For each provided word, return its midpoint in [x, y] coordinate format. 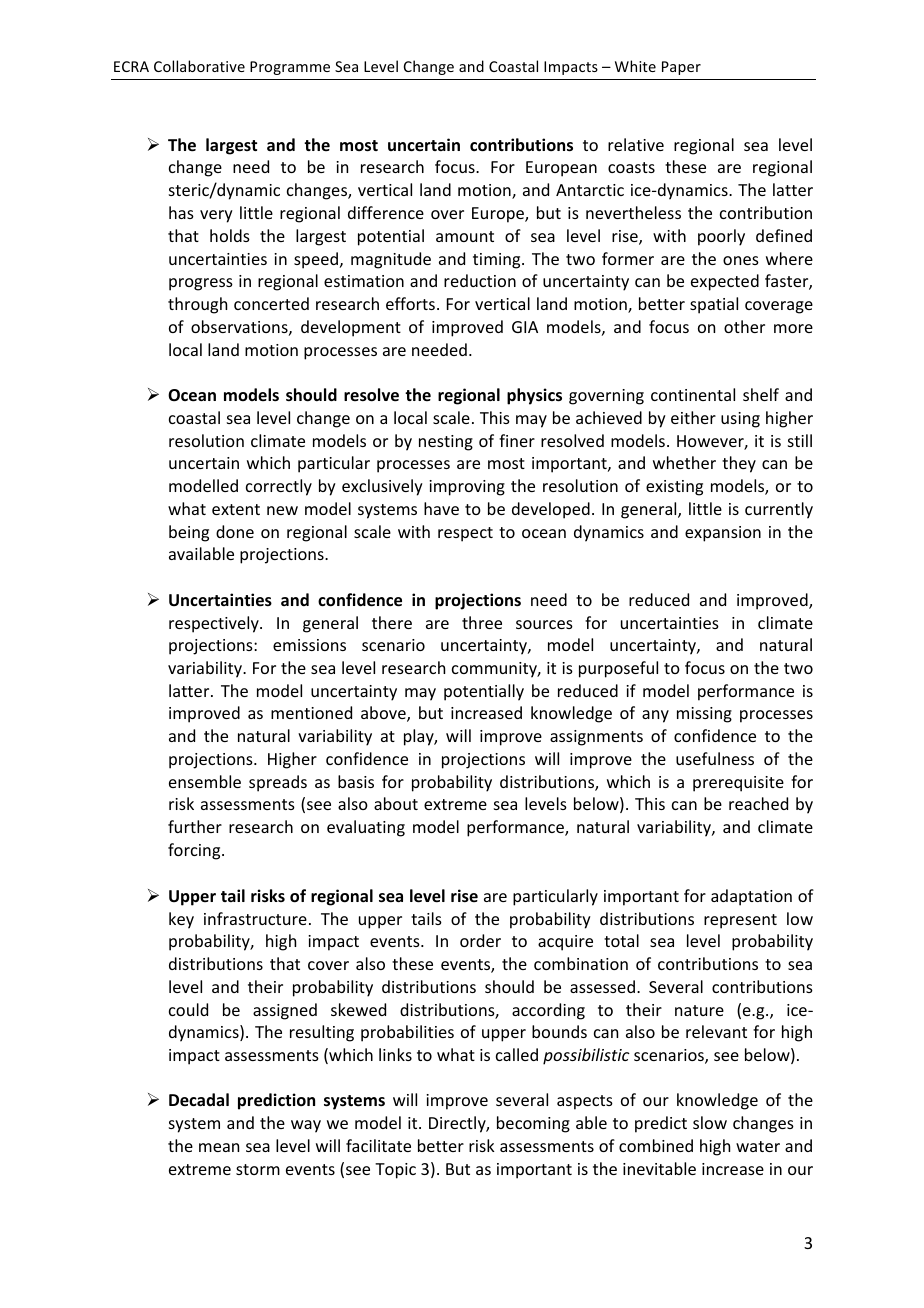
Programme [290, 68]
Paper [681, 68]
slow [710, 1122]
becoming [533, 1124]
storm [258, 1169]
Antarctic [590, 190]
